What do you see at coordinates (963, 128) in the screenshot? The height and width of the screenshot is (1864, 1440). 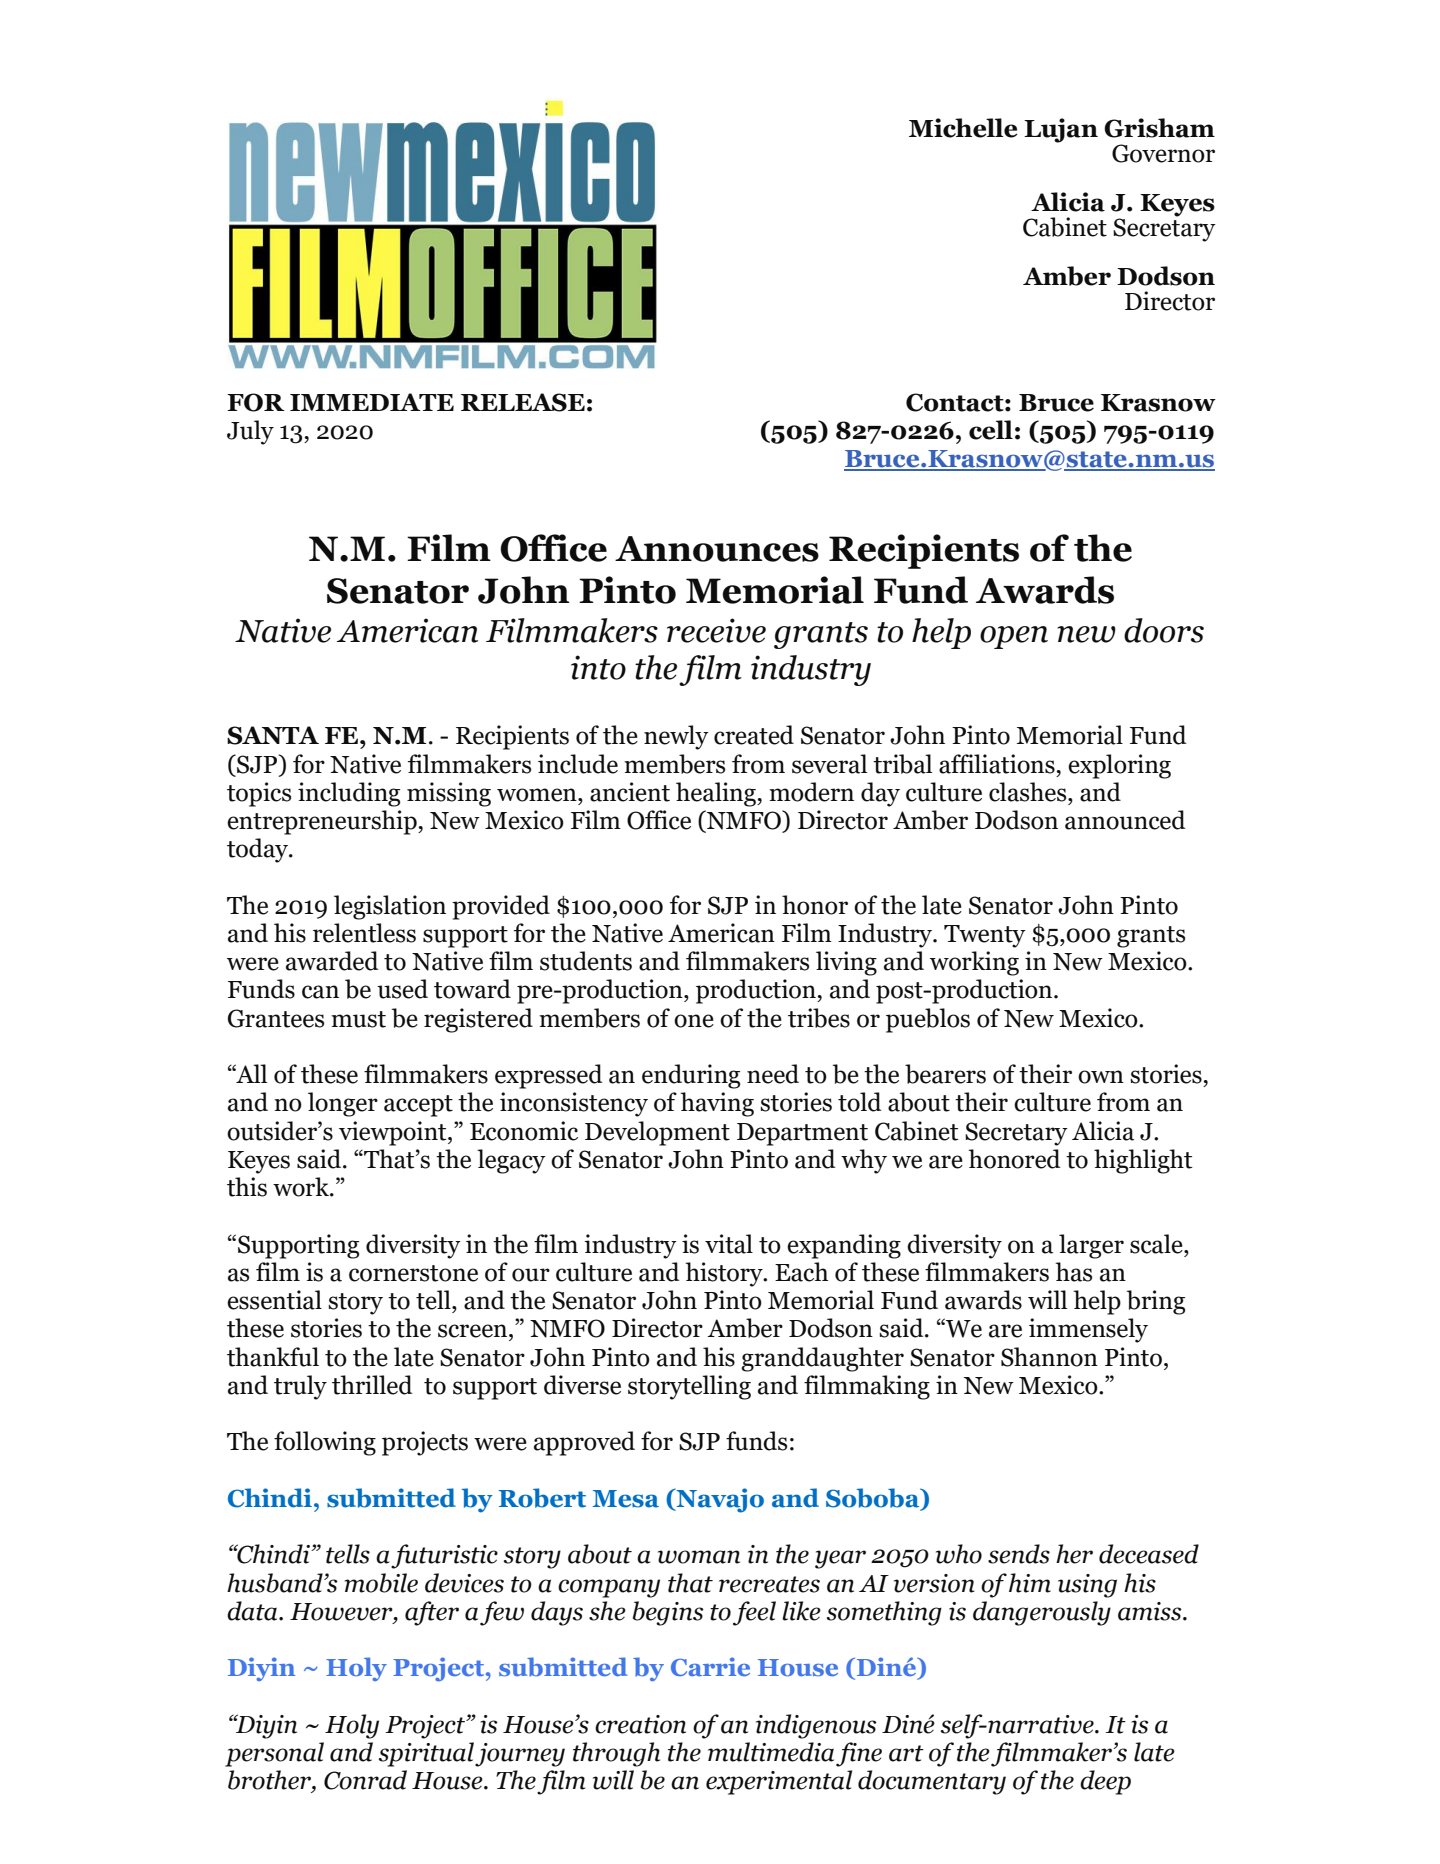 I see `Michelle` at bounding box center [963, 128].
